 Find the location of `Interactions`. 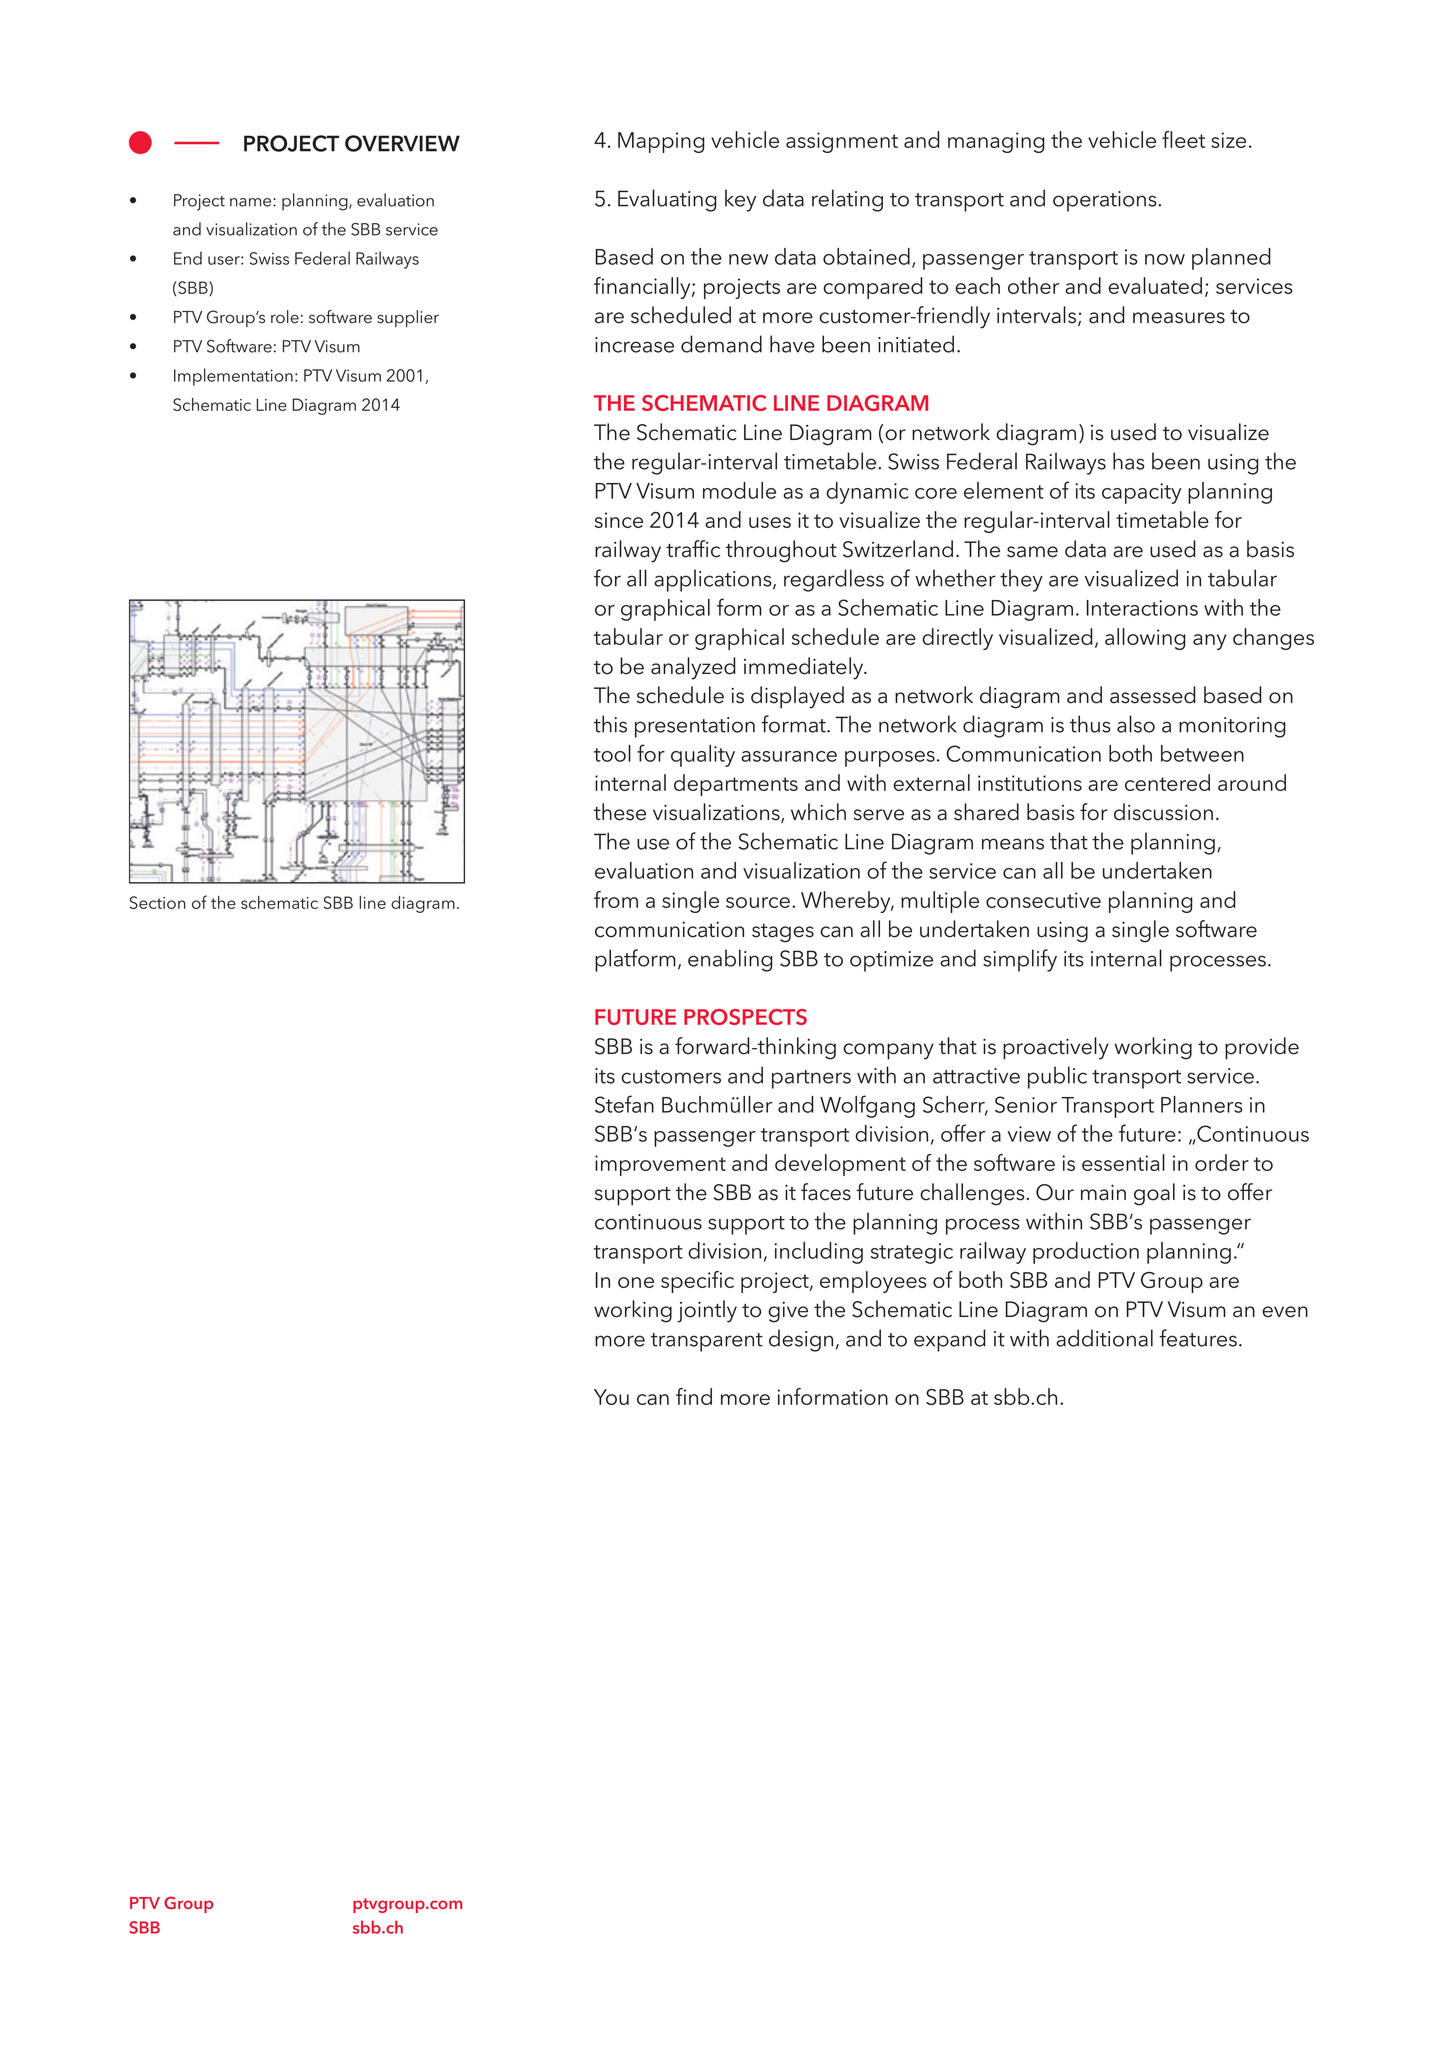

Interactions is located at coordinates (1142, 608).
